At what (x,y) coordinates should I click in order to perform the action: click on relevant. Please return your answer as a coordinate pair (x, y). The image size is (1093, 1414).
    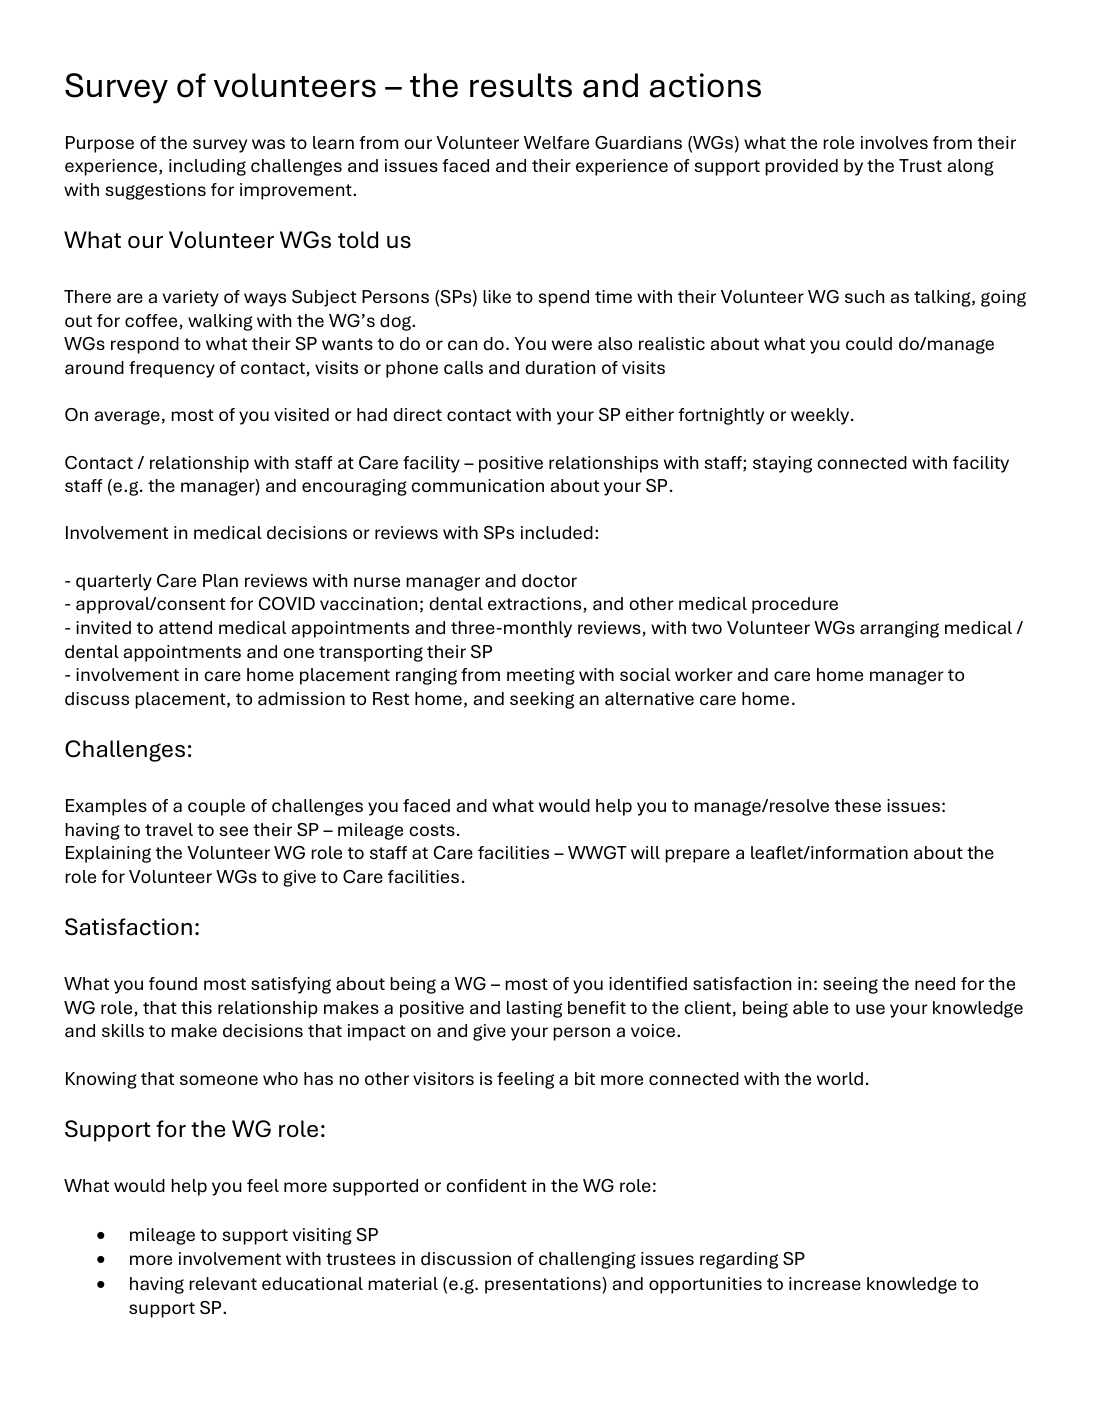
    Looking at the image, I should click on (223, 1284).
